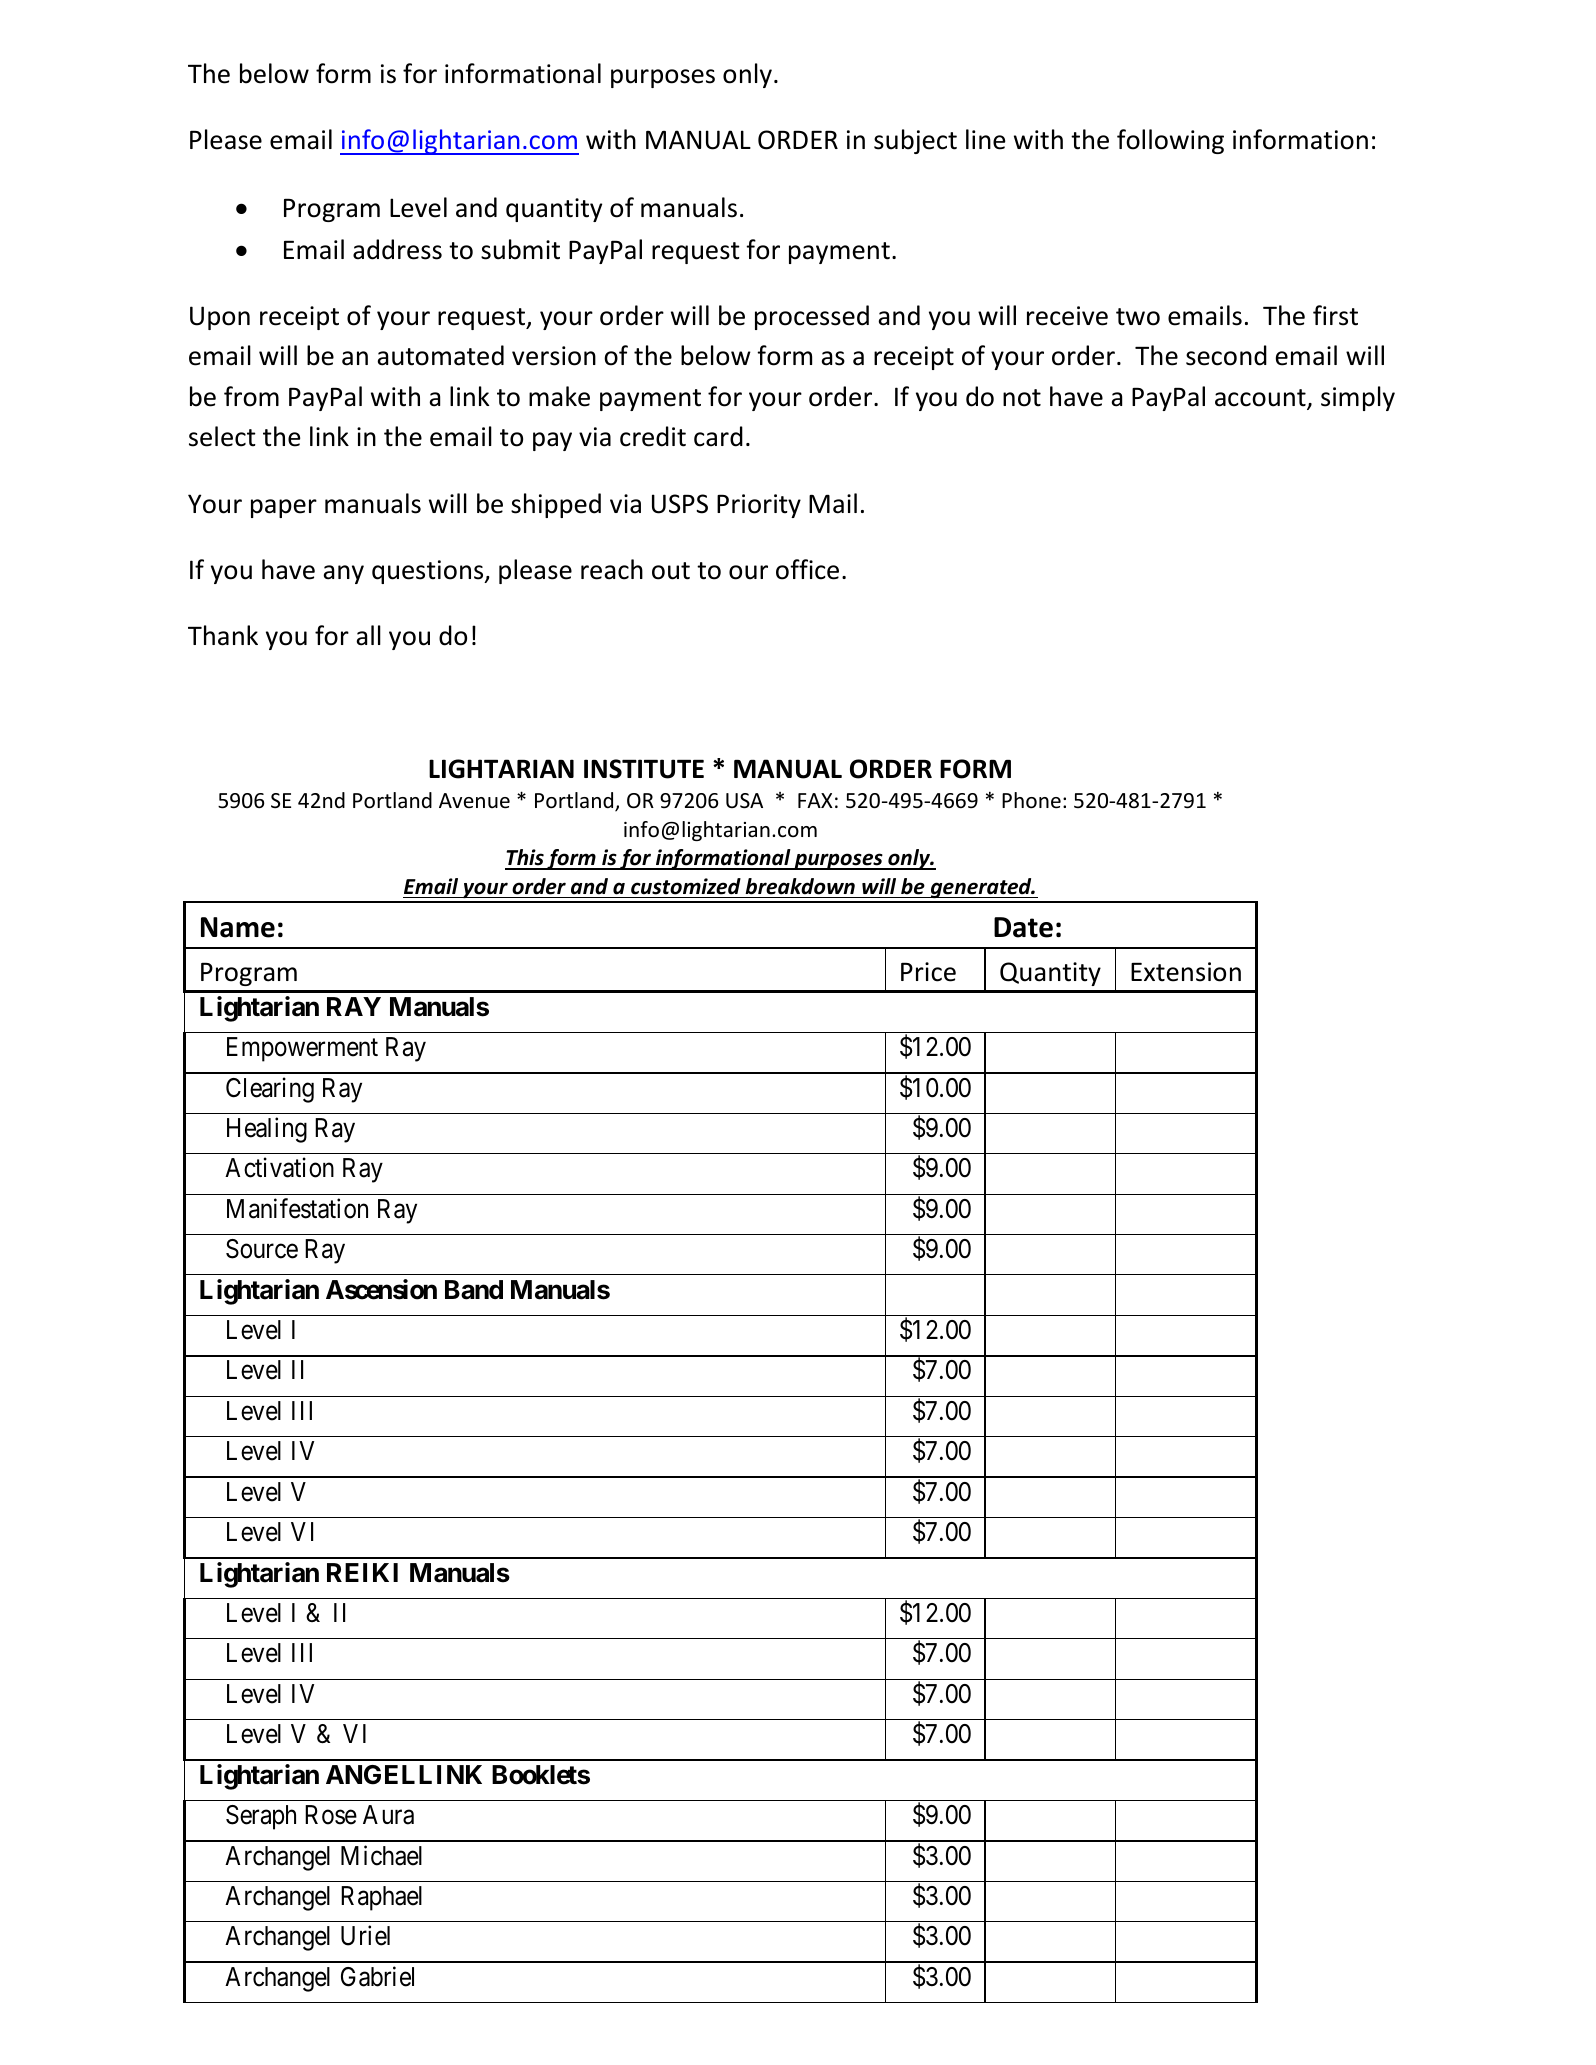  Describe the element at coordinates (807, 569) in the screenshot. I see `office` at that location.
